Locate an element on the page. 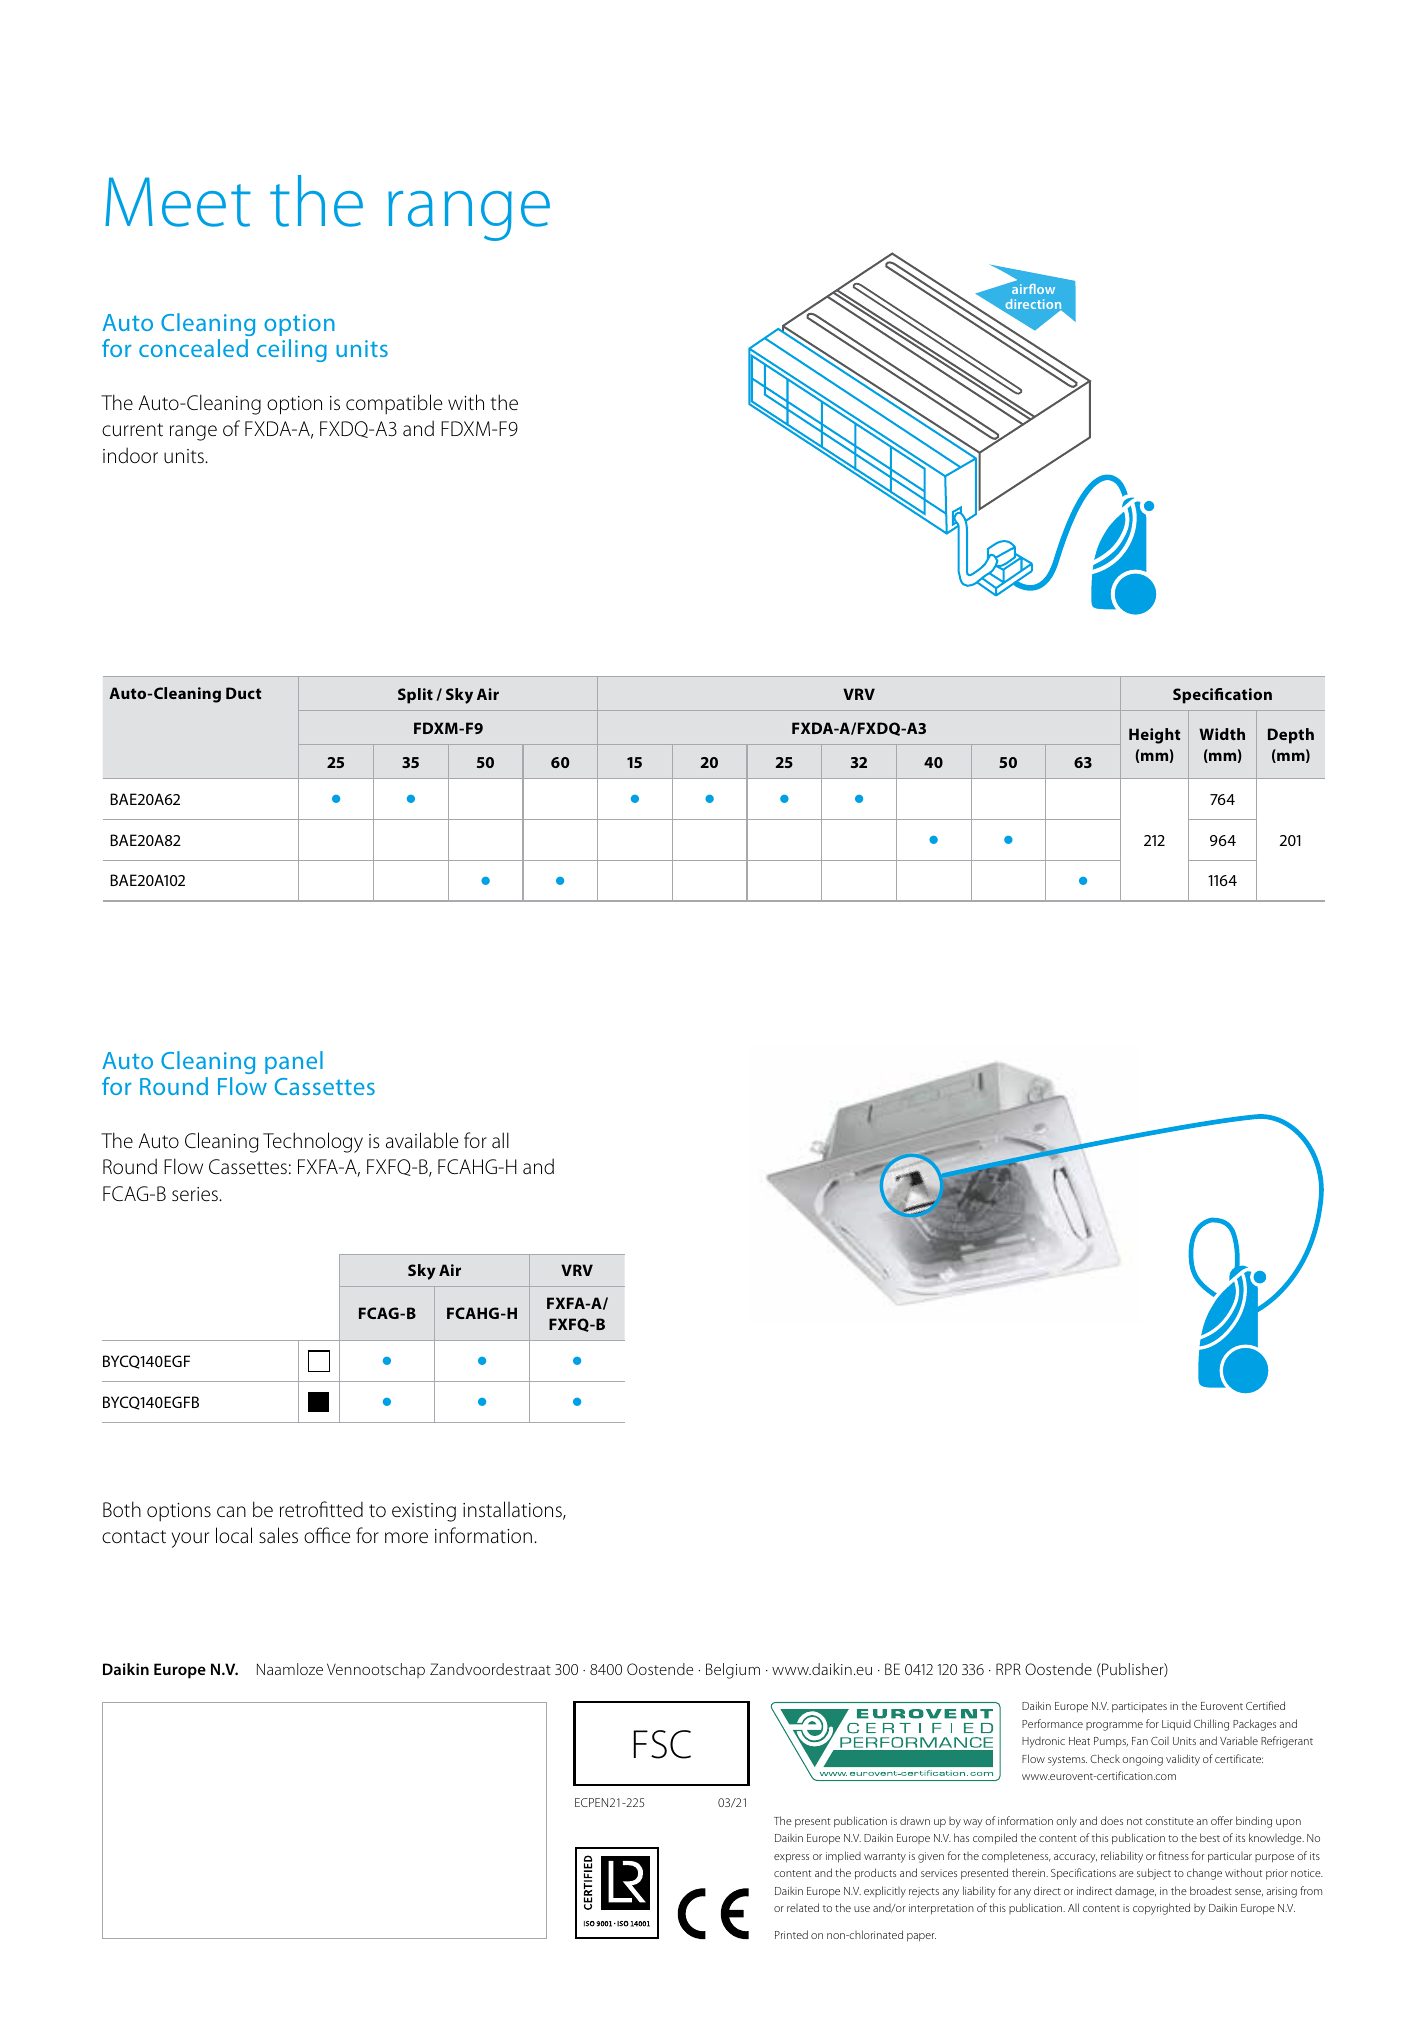 The width and height of the image is (1426, 2017). Depth is located at coordinates (1291, 736).
